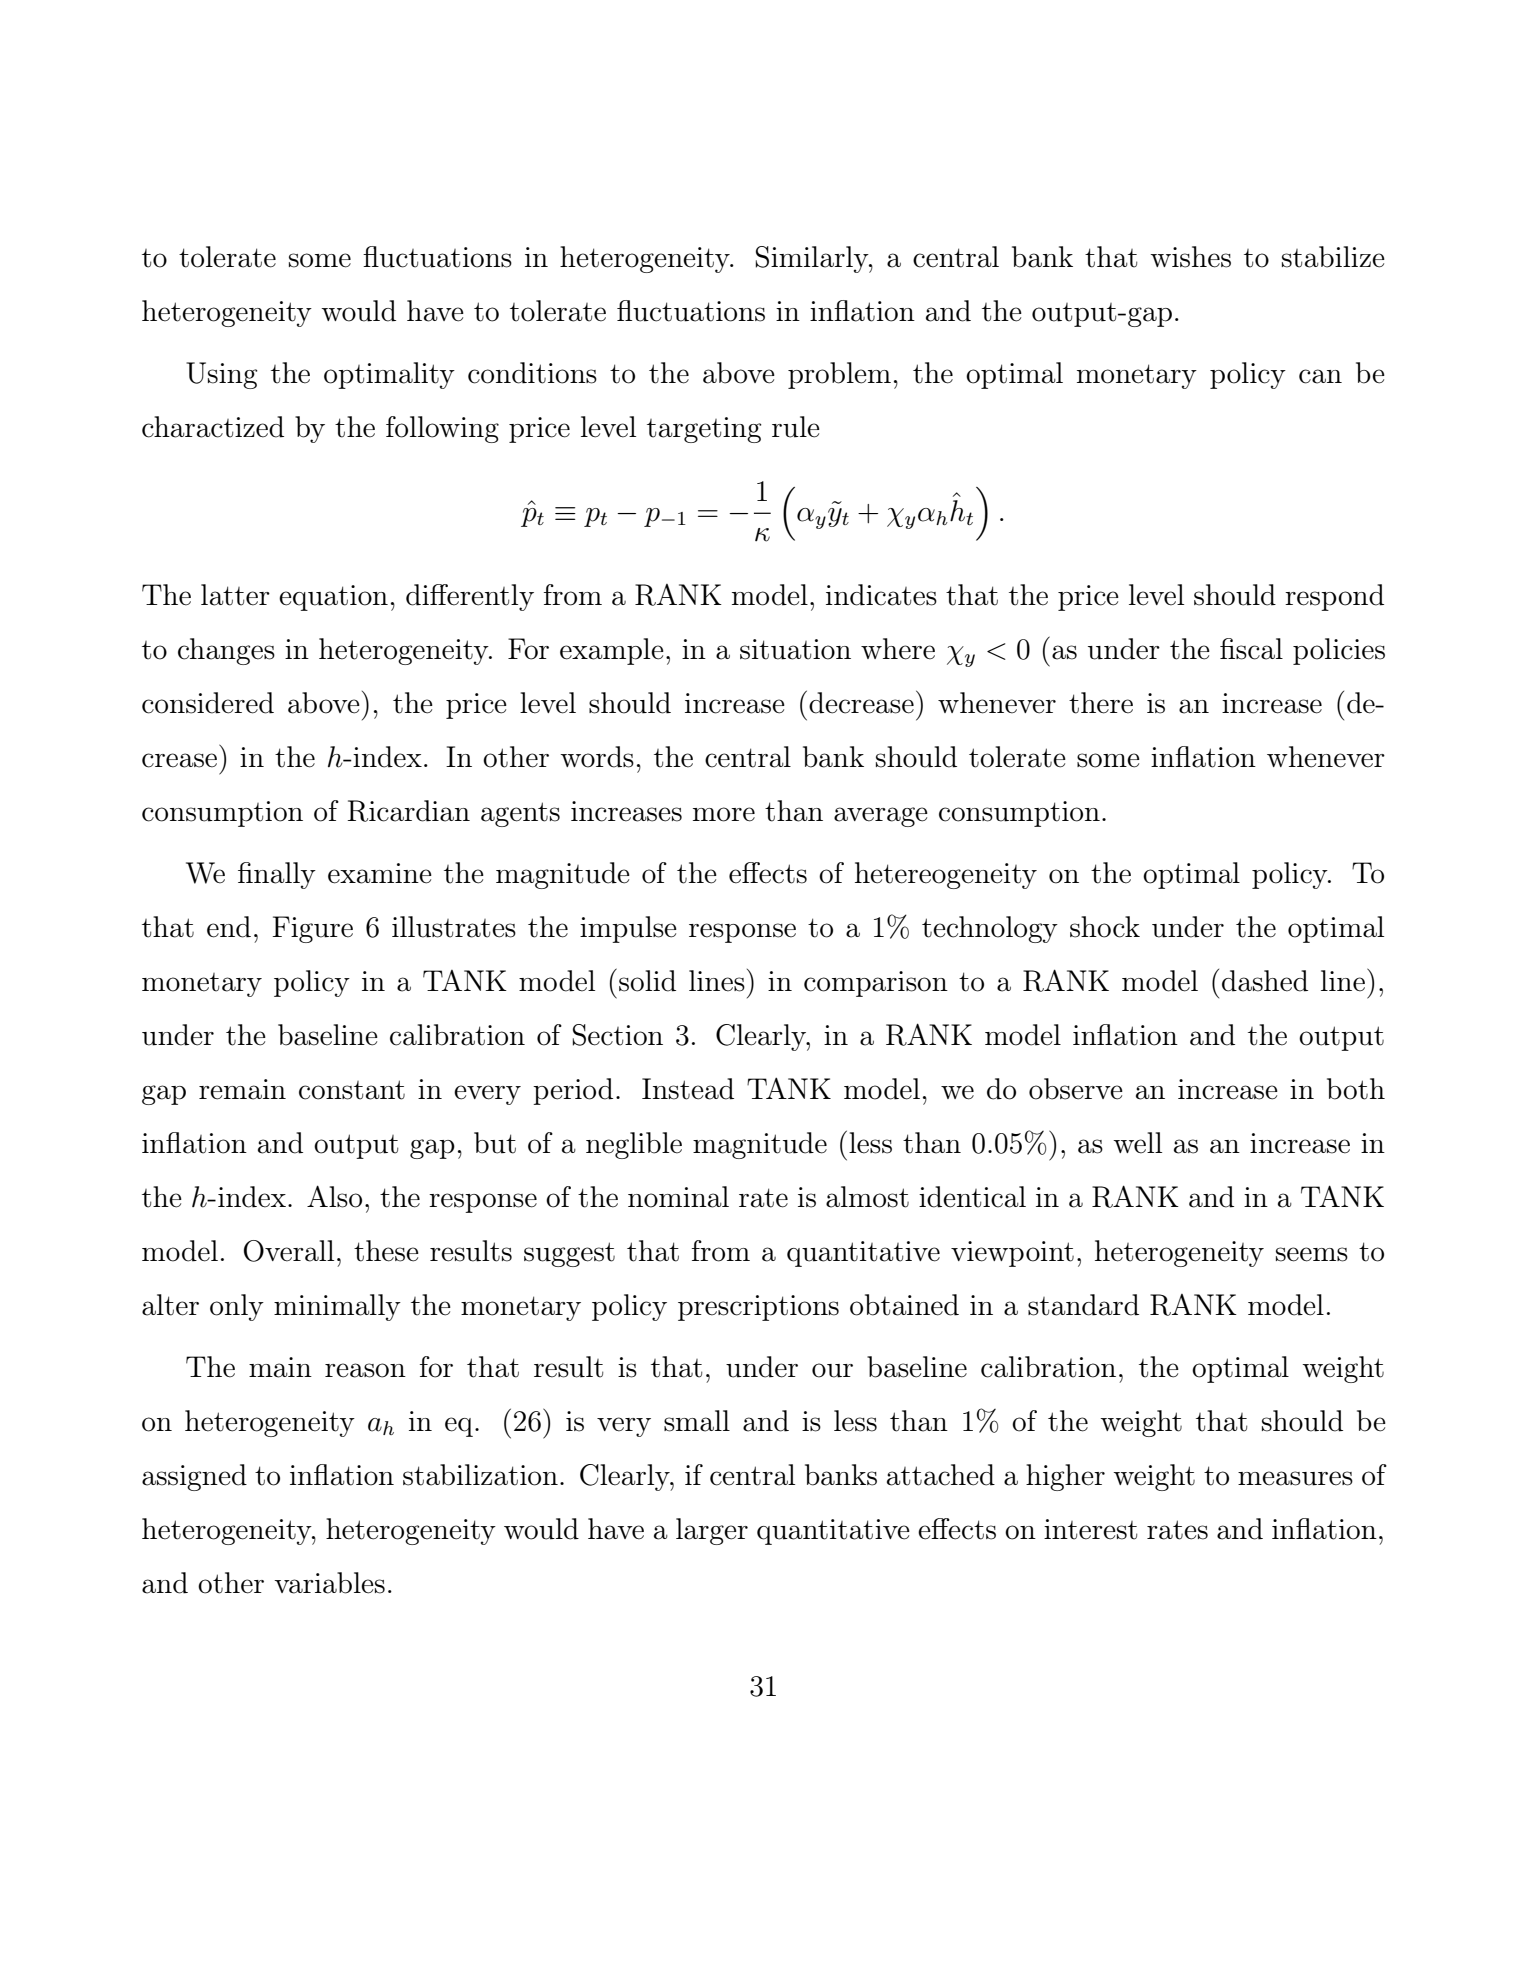 This screenshot has width=1528, height=1977. What do you see at coordinates (221, 375) in the screenshot?
I see `Using` at bounding box center [221, 375].
